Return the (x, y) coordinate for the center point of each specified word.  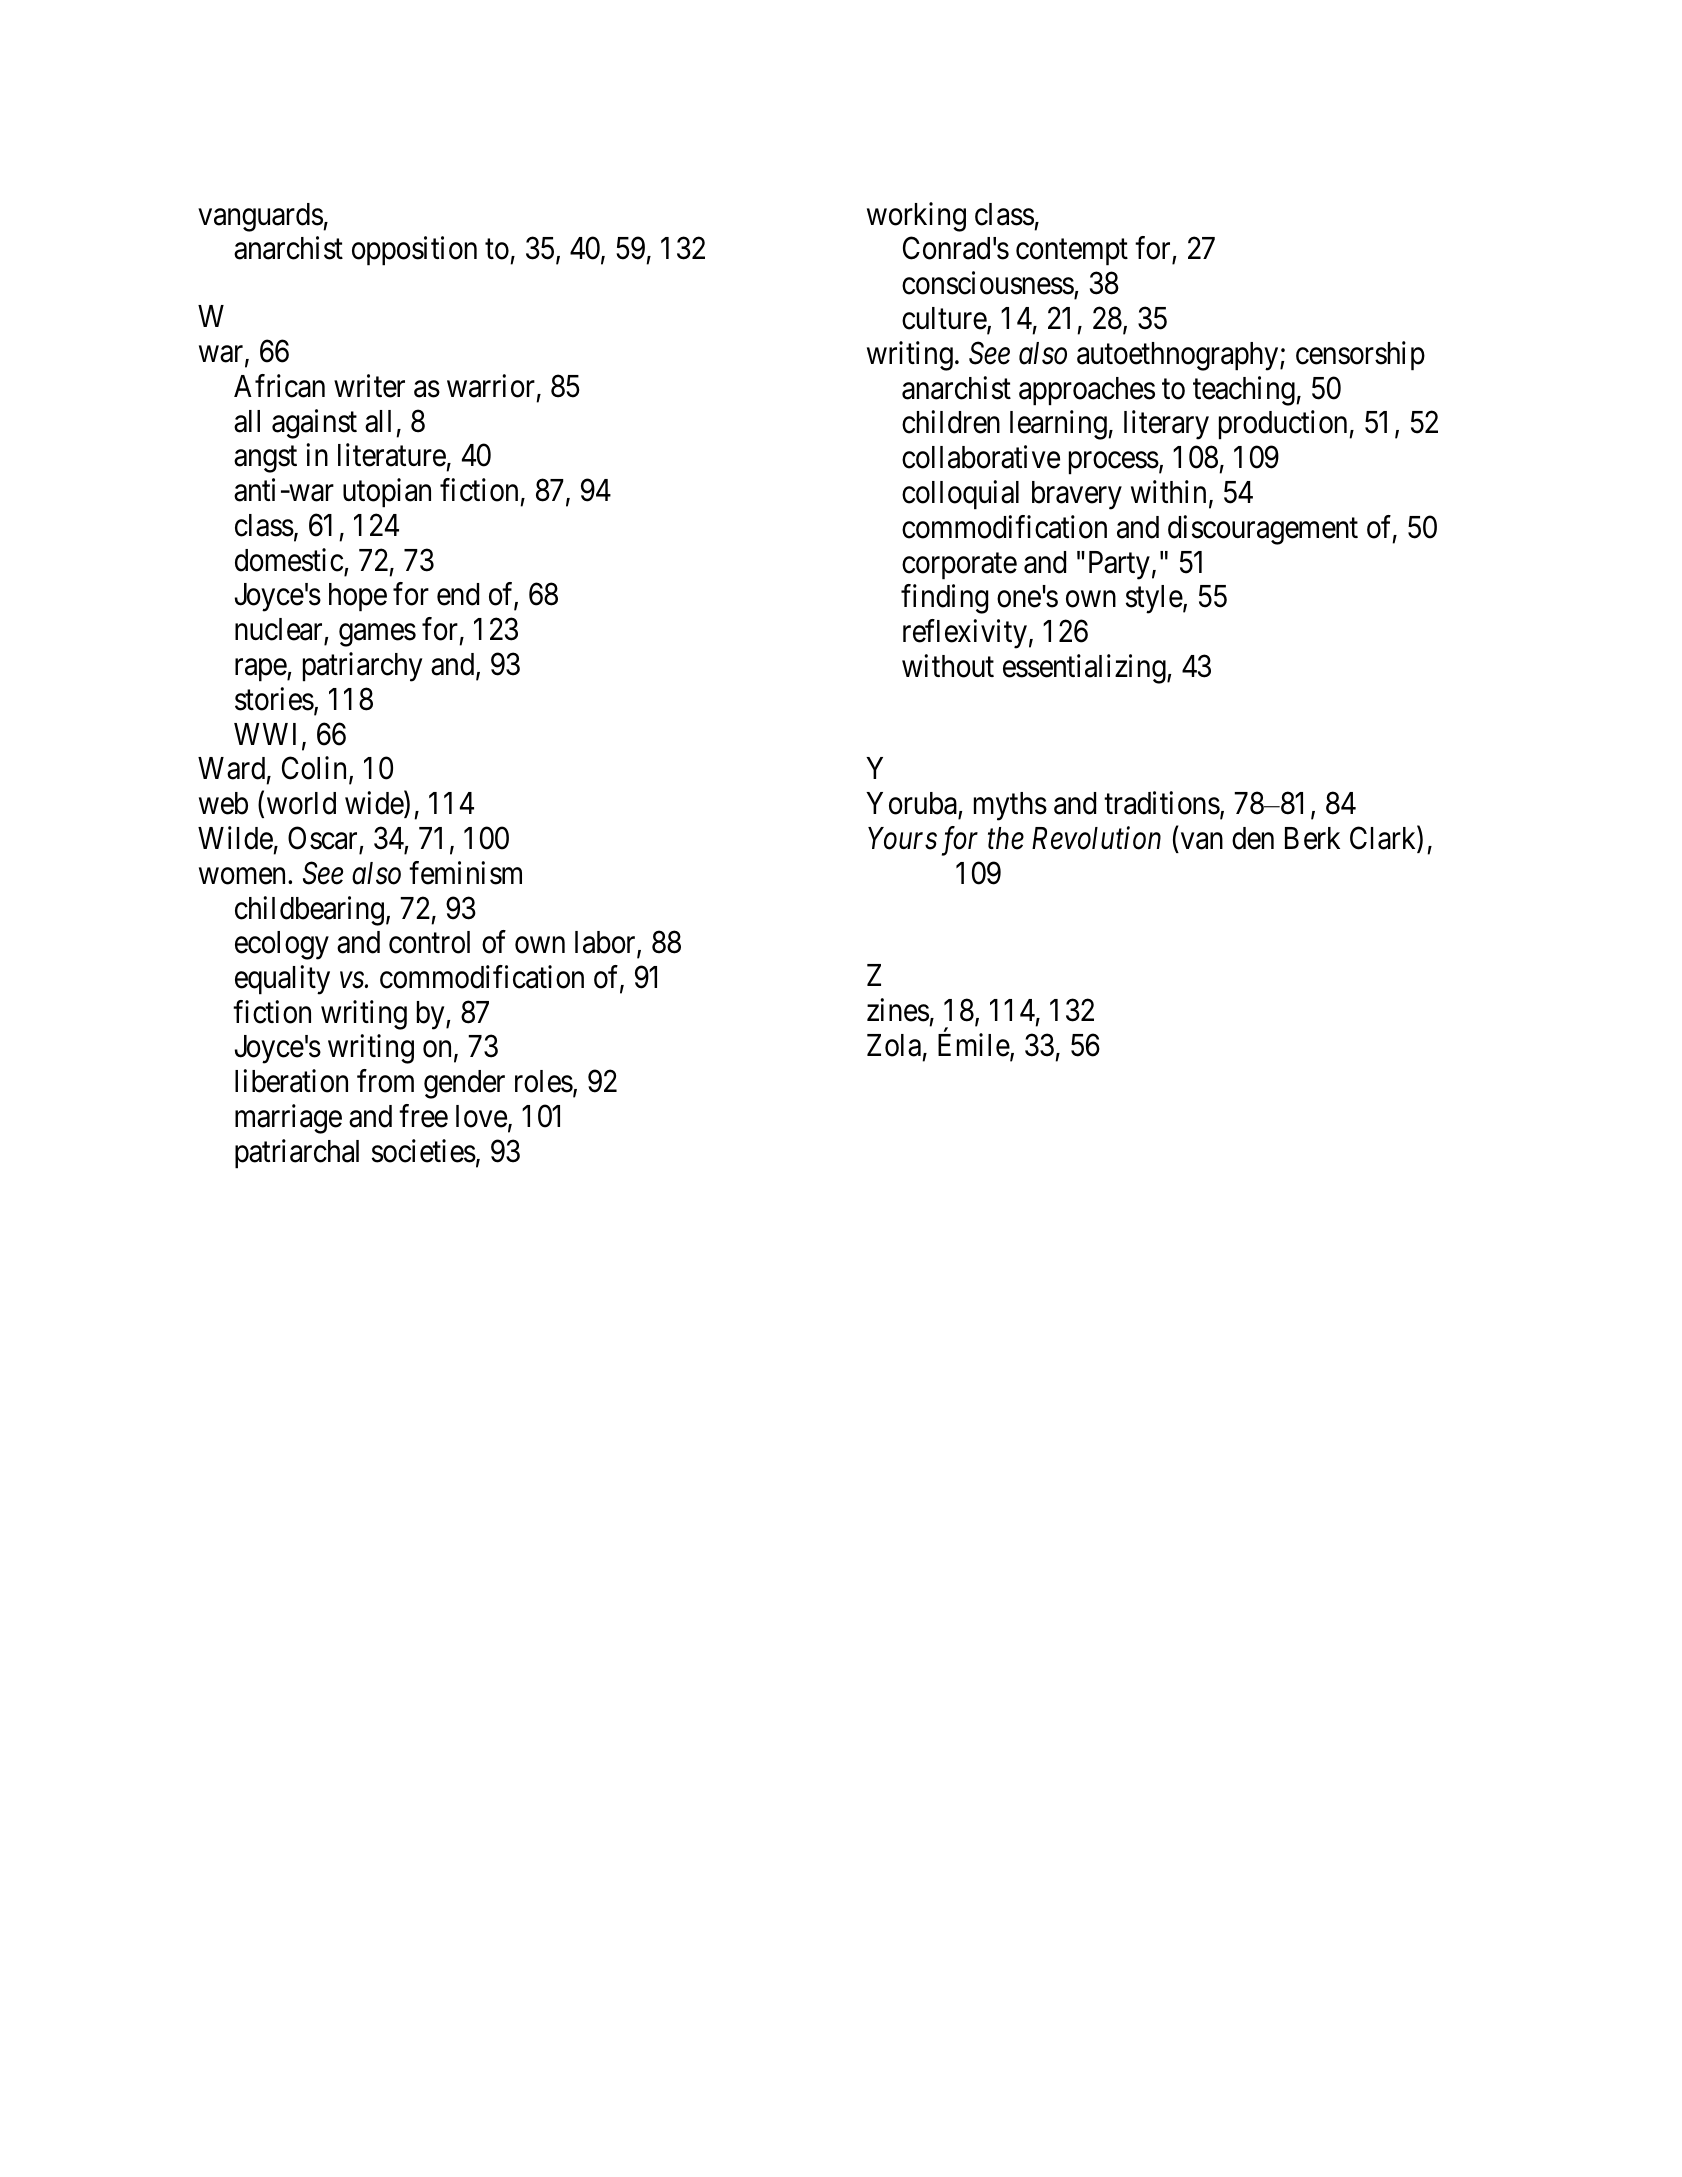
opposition (414, 251)
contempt (1072, 253)
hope (358, 597)
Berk (1312, 838)
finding (944, 599)
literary (1166, 425)
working (916, 217)
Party (1119, 565)
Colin (316, 770)
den (1253, 838)
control (429, 942)
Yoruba (912, 805)
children (951, 422)
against (314, 424)
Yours (902, 838)
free (423, 1116)
